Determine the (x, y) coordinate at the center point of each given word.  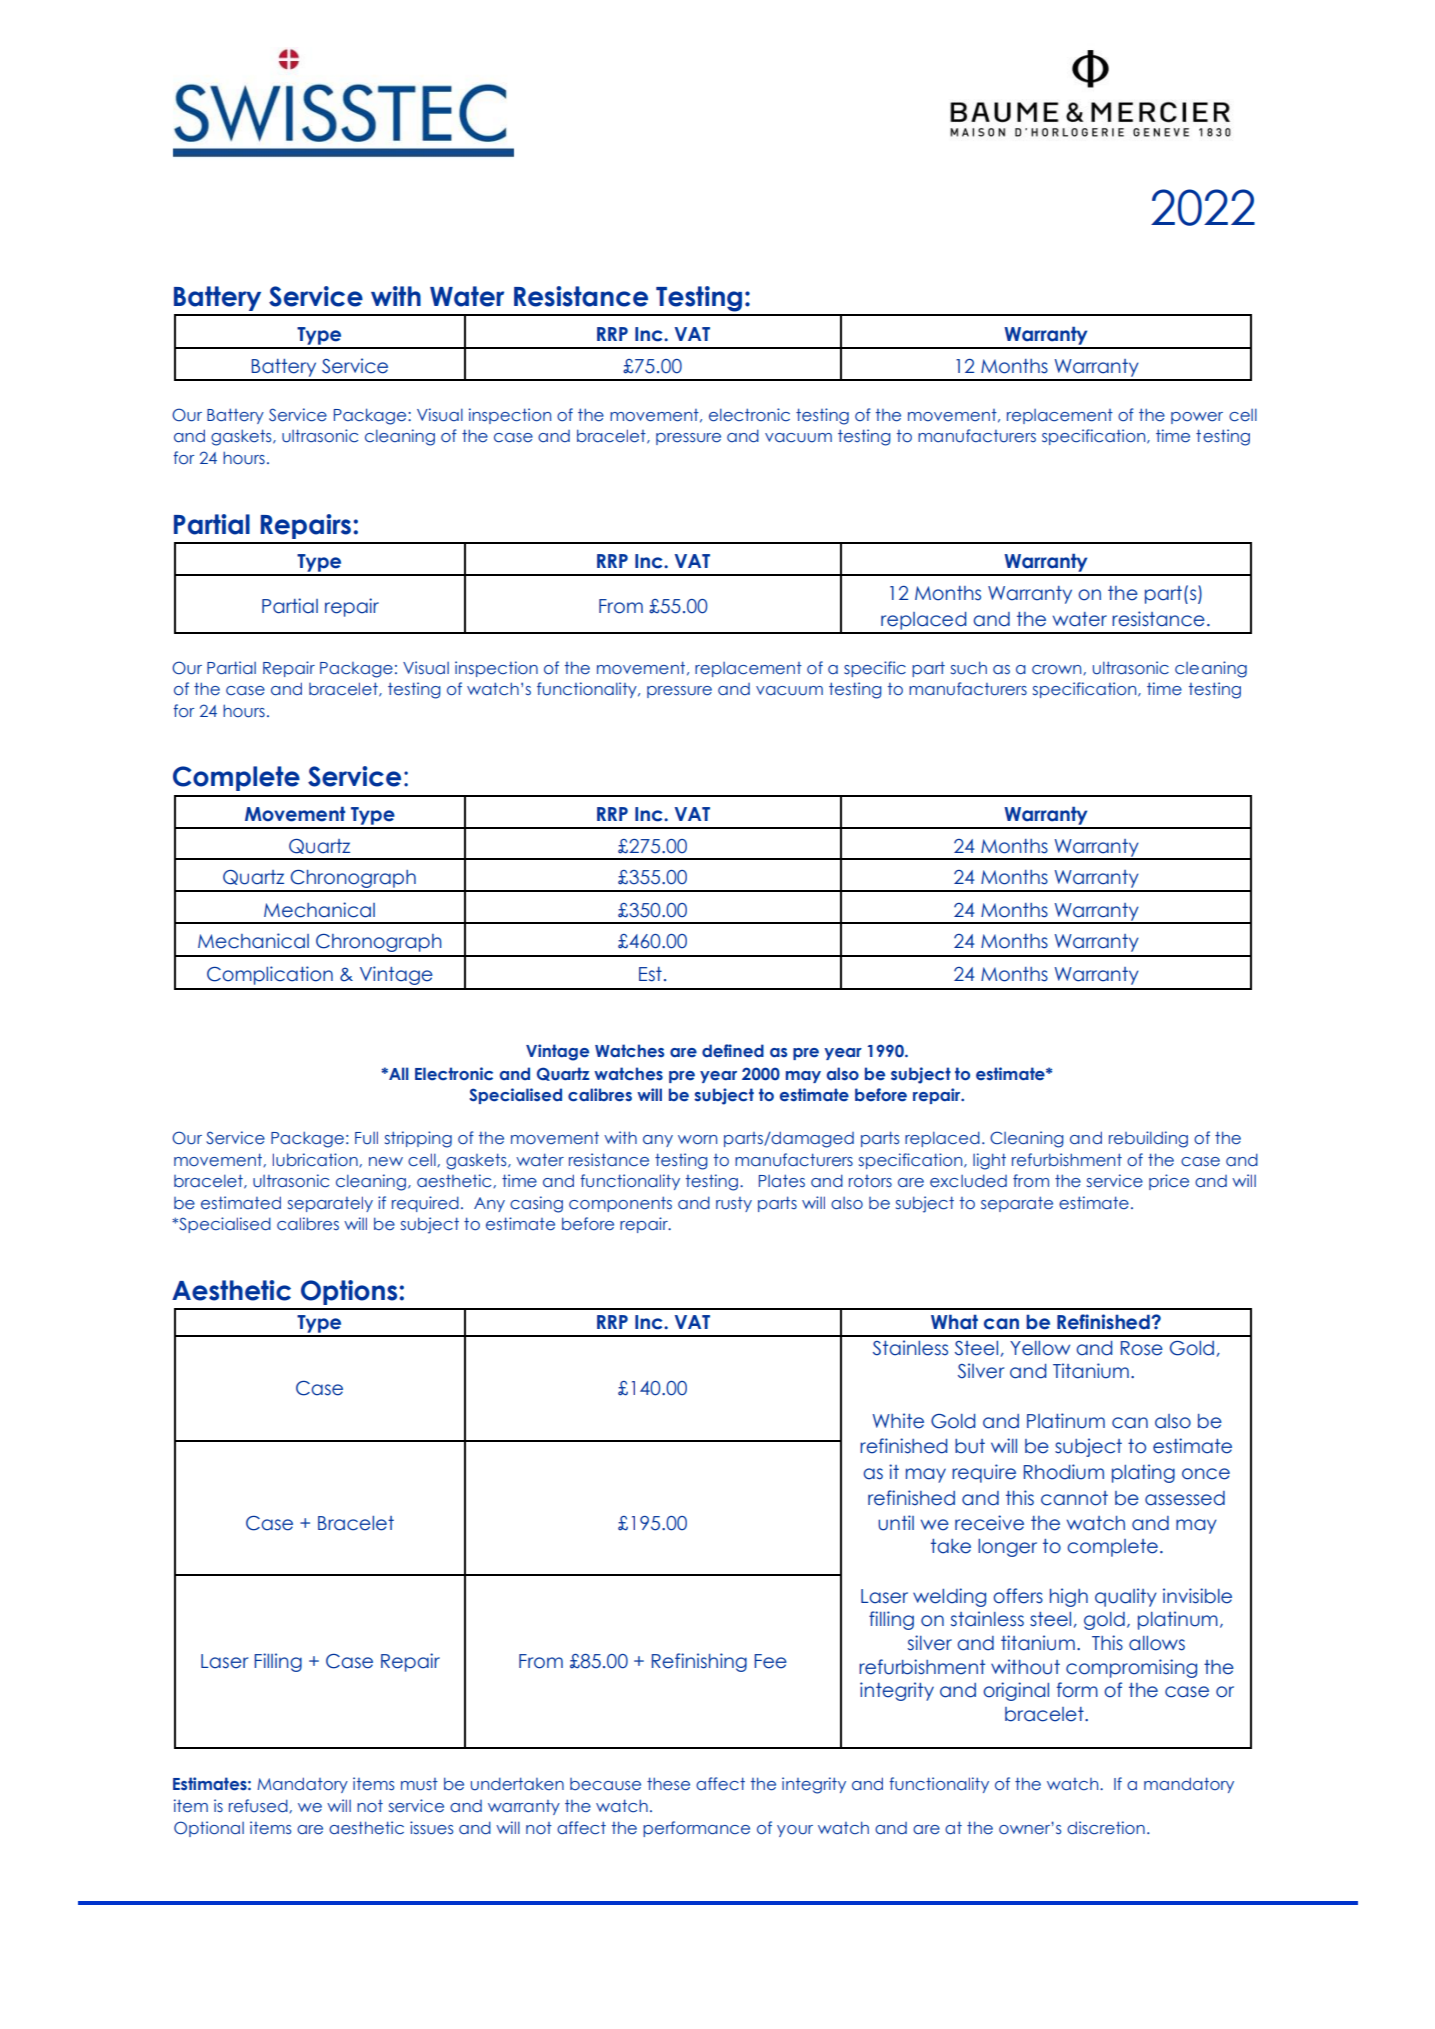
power (1197, 418)
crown (1058, 670)
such (969, 668)
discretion (1106, 1827)
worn (697, 1140)
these (668, 1784)
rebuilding (1148, 1139)
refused (259, 1806)
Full (366, 1138)
